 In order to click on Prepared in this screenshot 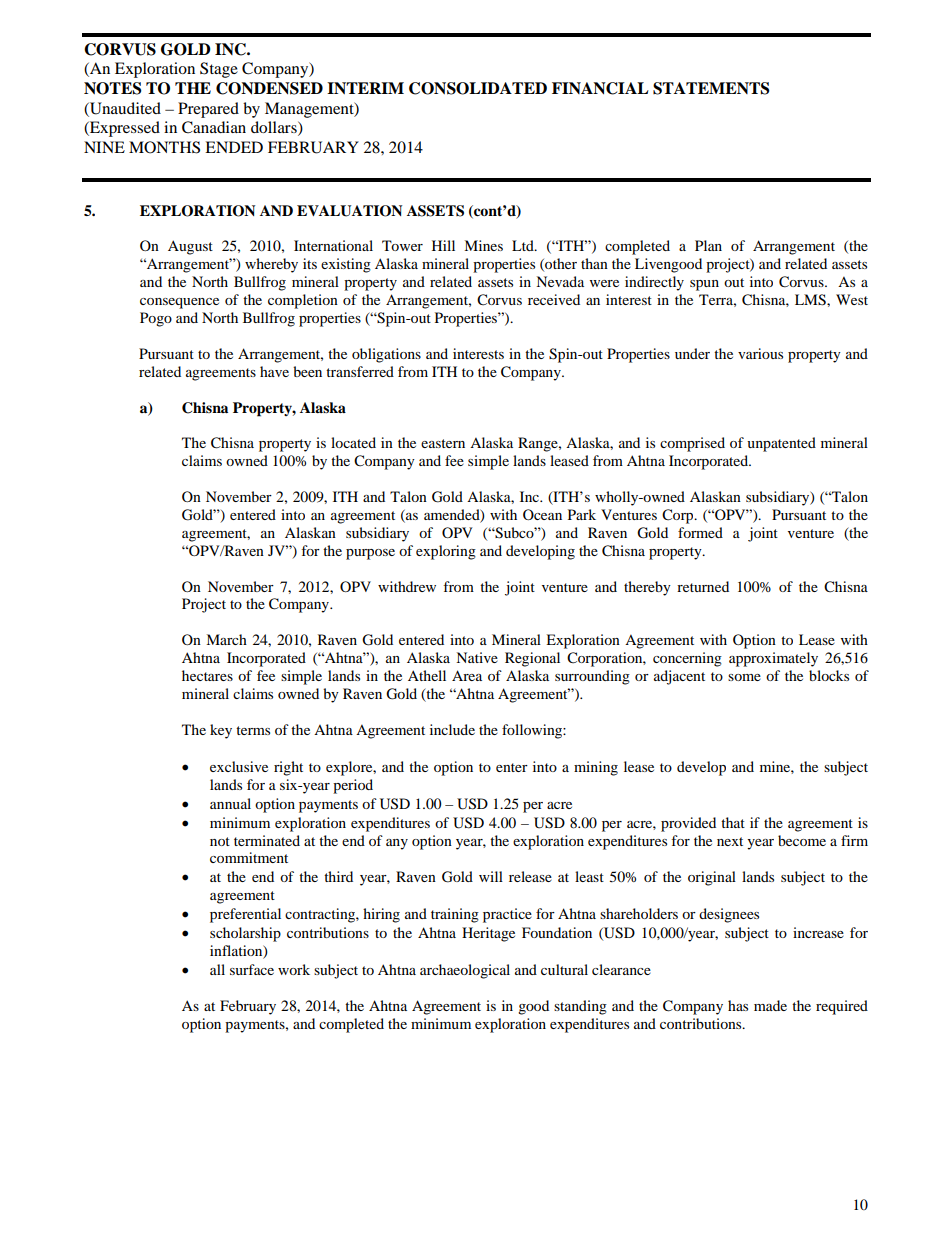, I will do `click(208, 110)`.
